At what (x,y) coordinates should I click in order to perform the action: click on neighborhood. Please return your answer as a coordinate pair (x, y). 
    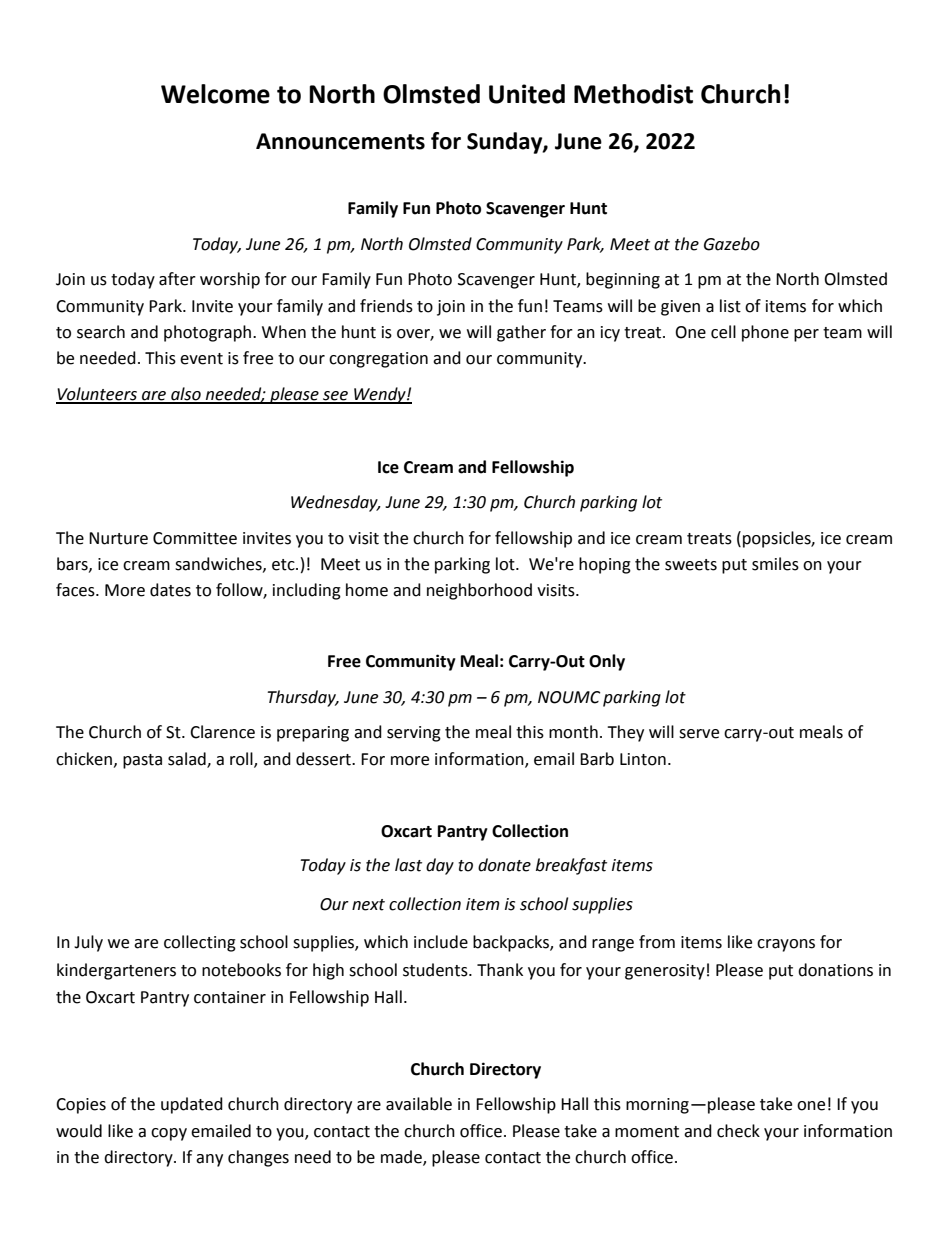
    Looking at the image, I should click on (479, 591).
